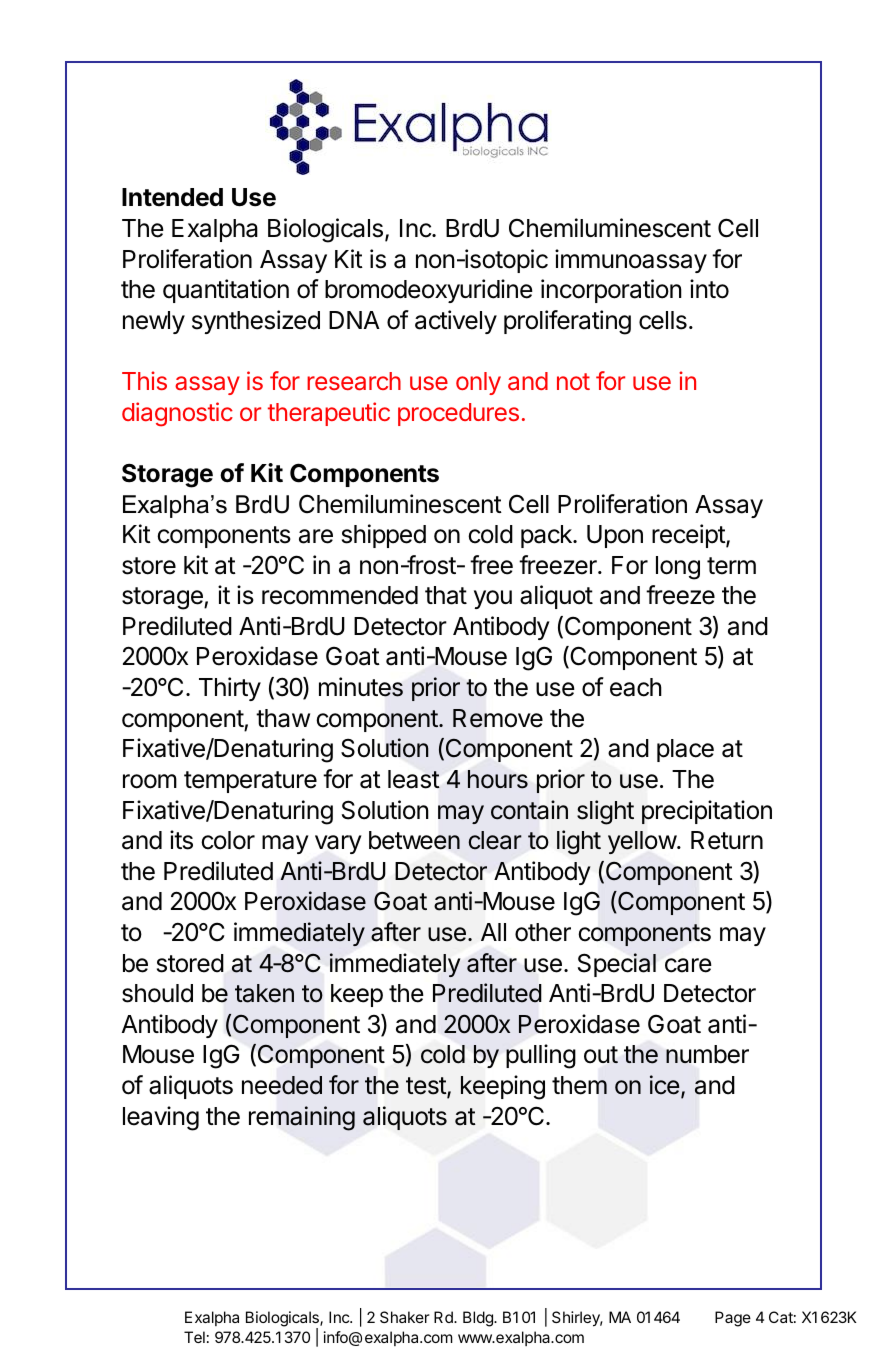 The width and height of the image is (887, 1372). Describe the element at coordinates (405, 1317) in the image. I see `Shaker` at that location.
